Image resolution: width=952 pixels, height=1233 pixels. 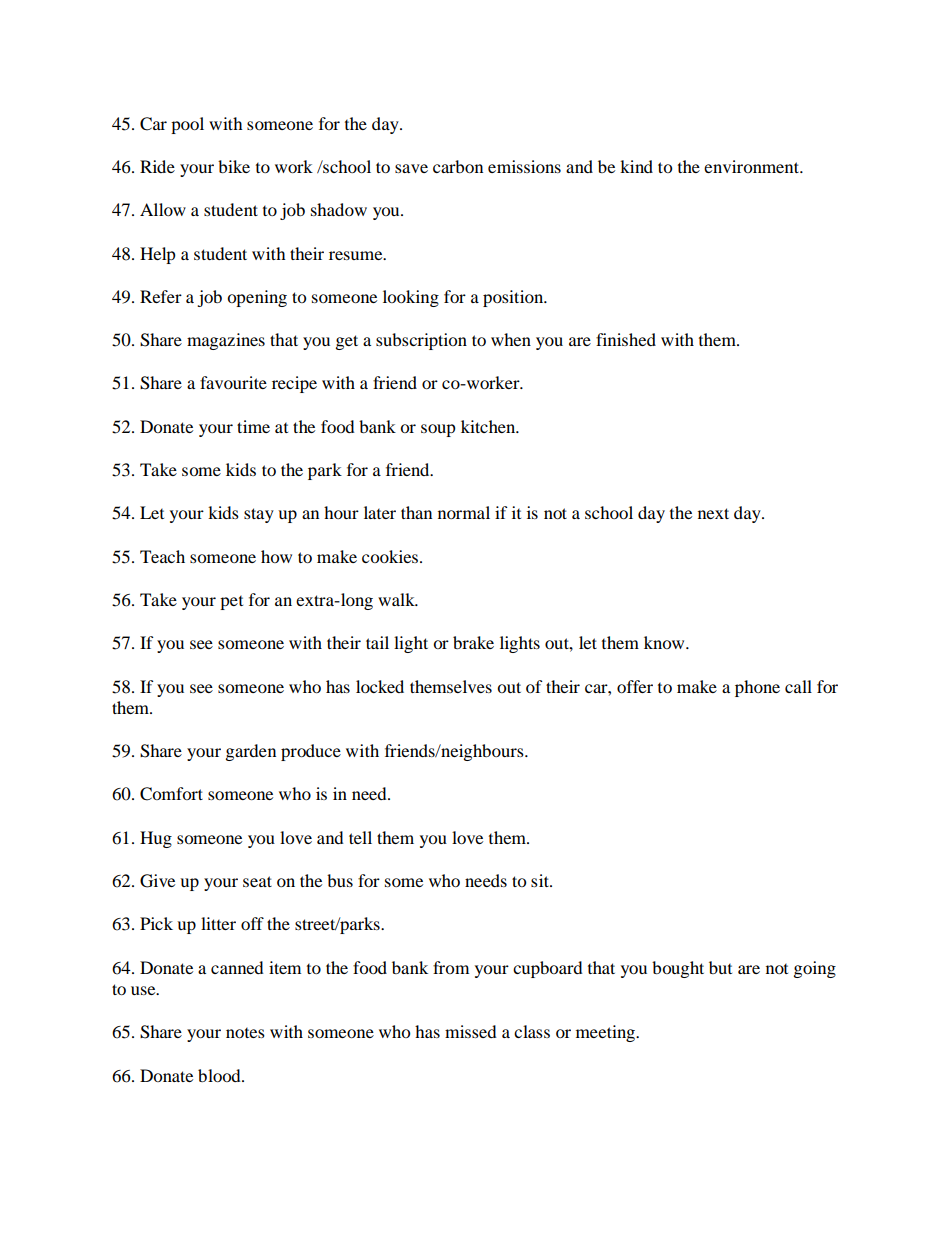 What do you see at coordinates (245, 1033) in the screenshot?
I see `notes` at bounding box center [245, 1033].
